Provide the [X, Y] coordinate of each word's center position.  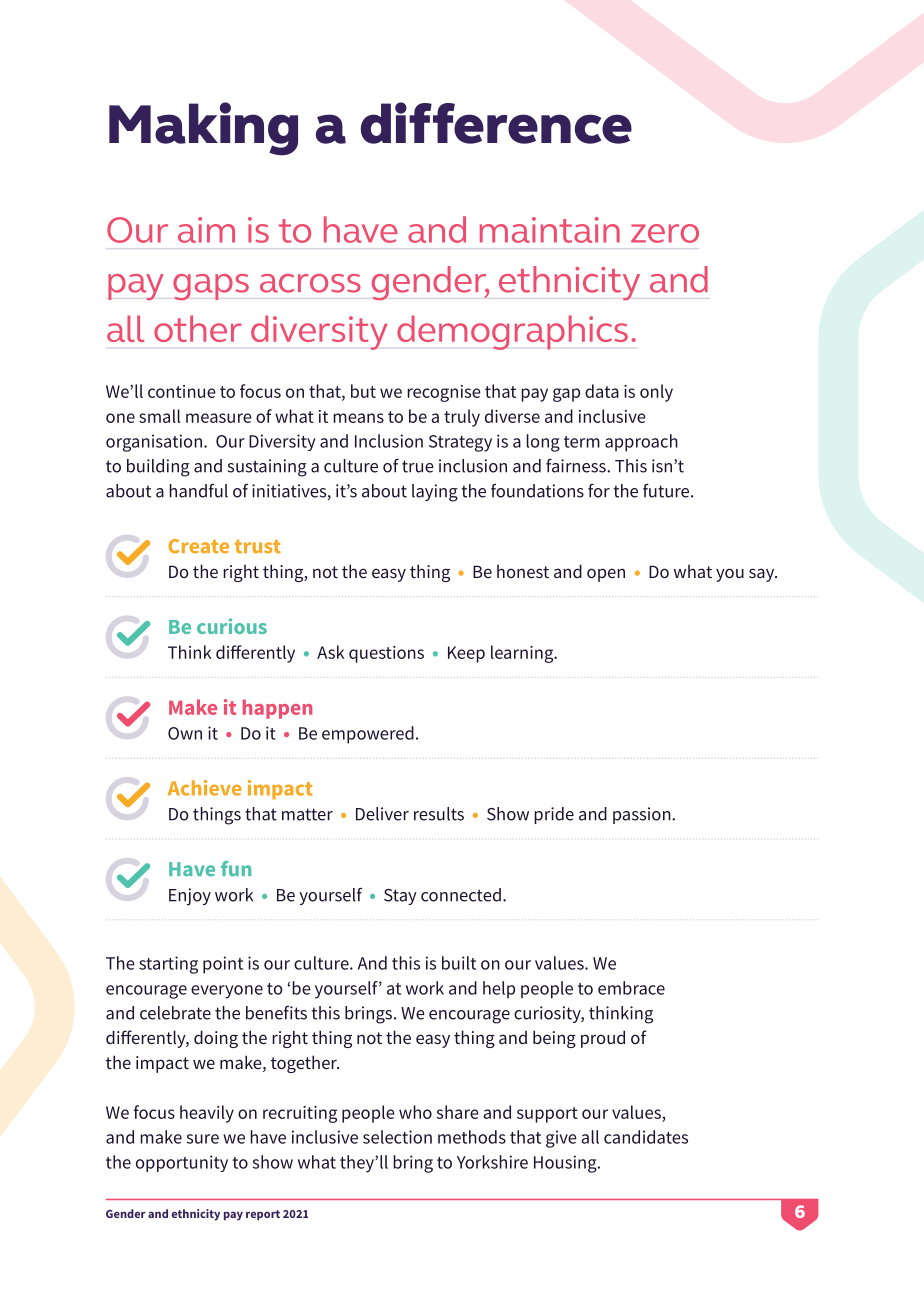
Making [203, 129]
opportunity [182, 1163]
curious [232, 626]
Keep [466, 654]
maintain [550, 230]
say [763, 575]
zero [665, 233]
